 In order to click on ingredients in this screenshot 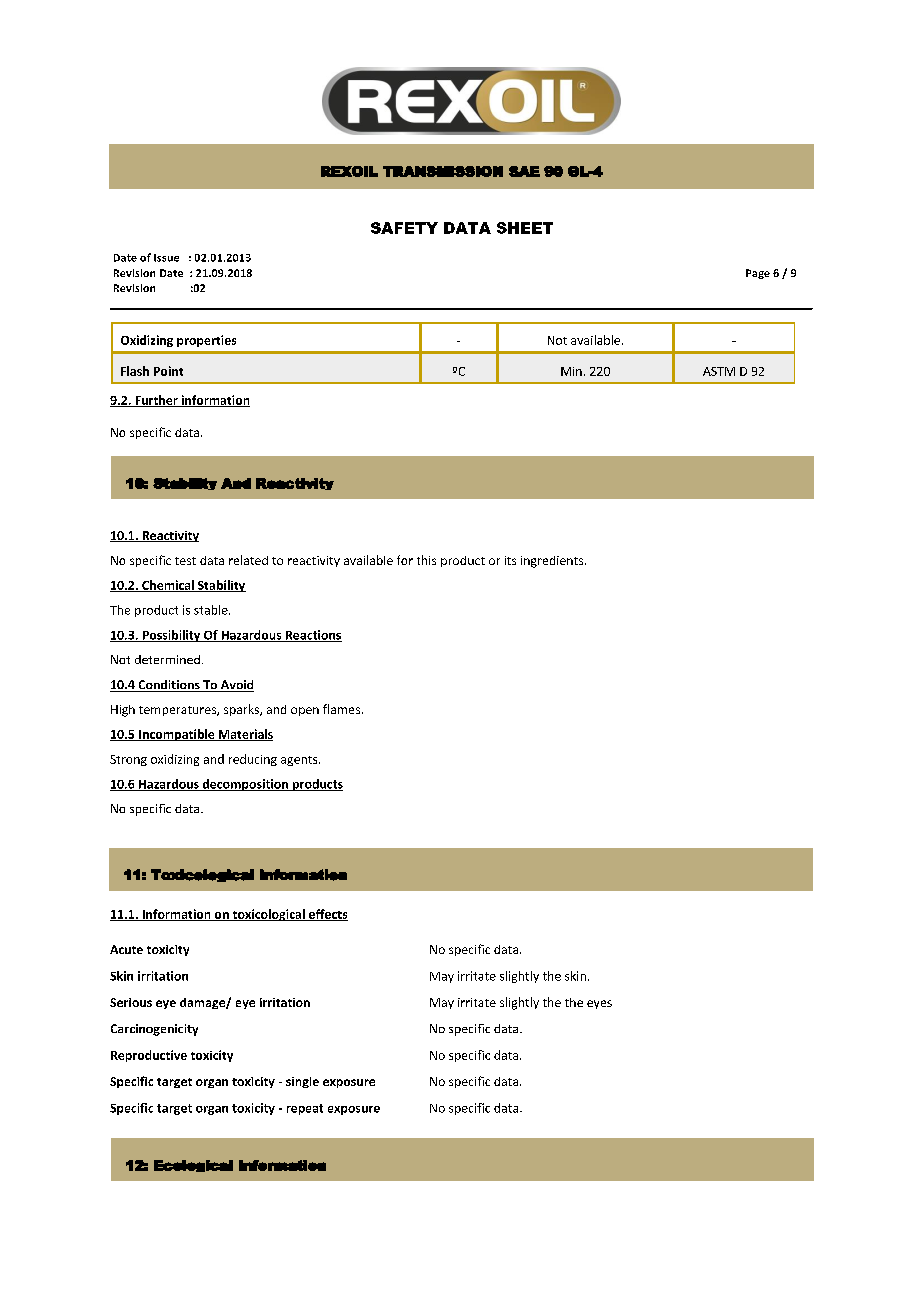, I will do `click(553, 562)`.
